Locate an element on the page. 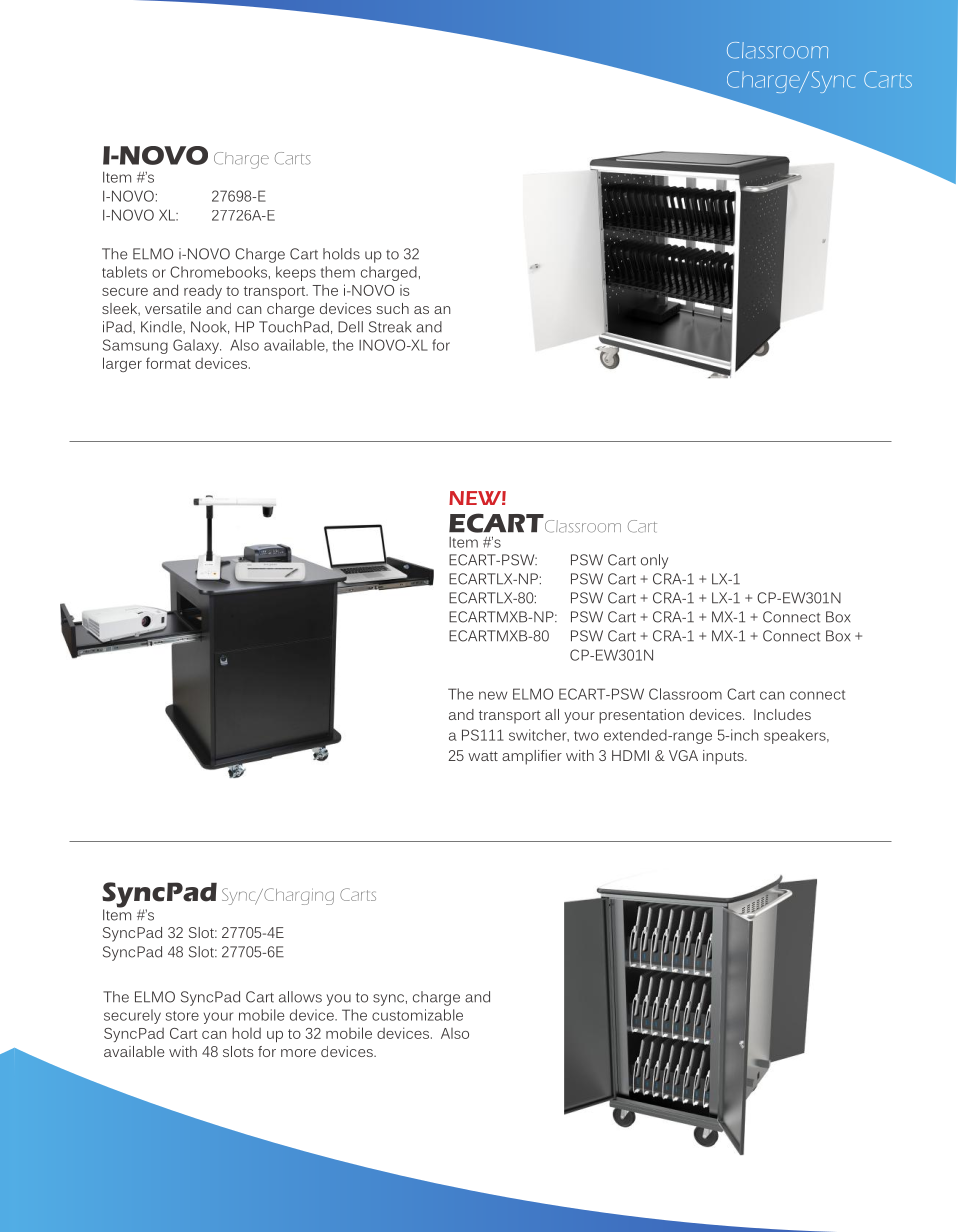 Image resolution: width=958 pixels, height=1232 pixels. such is located at coordinates (392, 308).
